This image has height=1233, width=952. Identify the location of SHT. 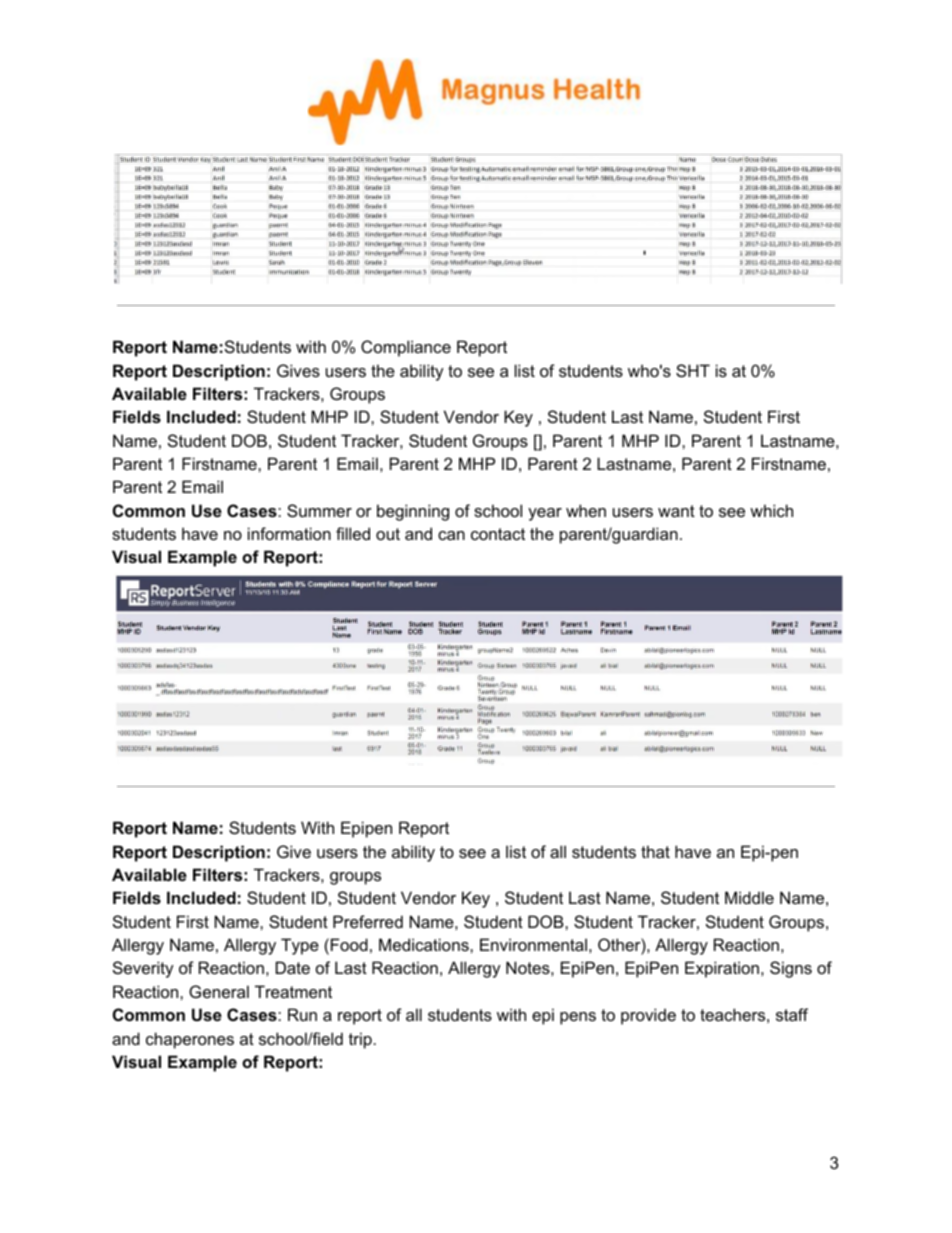
(693, 370).
